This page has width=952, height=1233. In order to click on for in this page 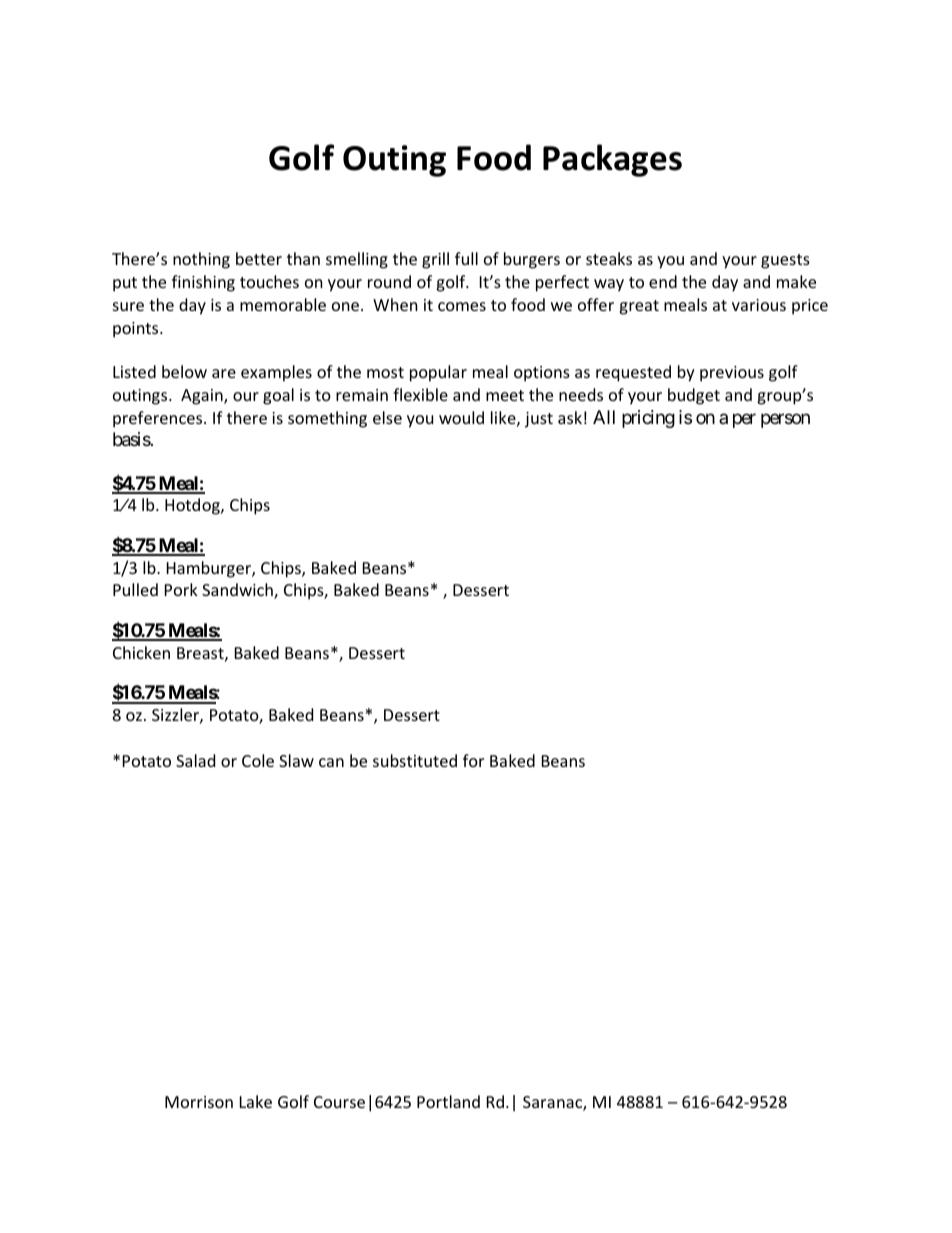, I will do `click(473, 760)`.
